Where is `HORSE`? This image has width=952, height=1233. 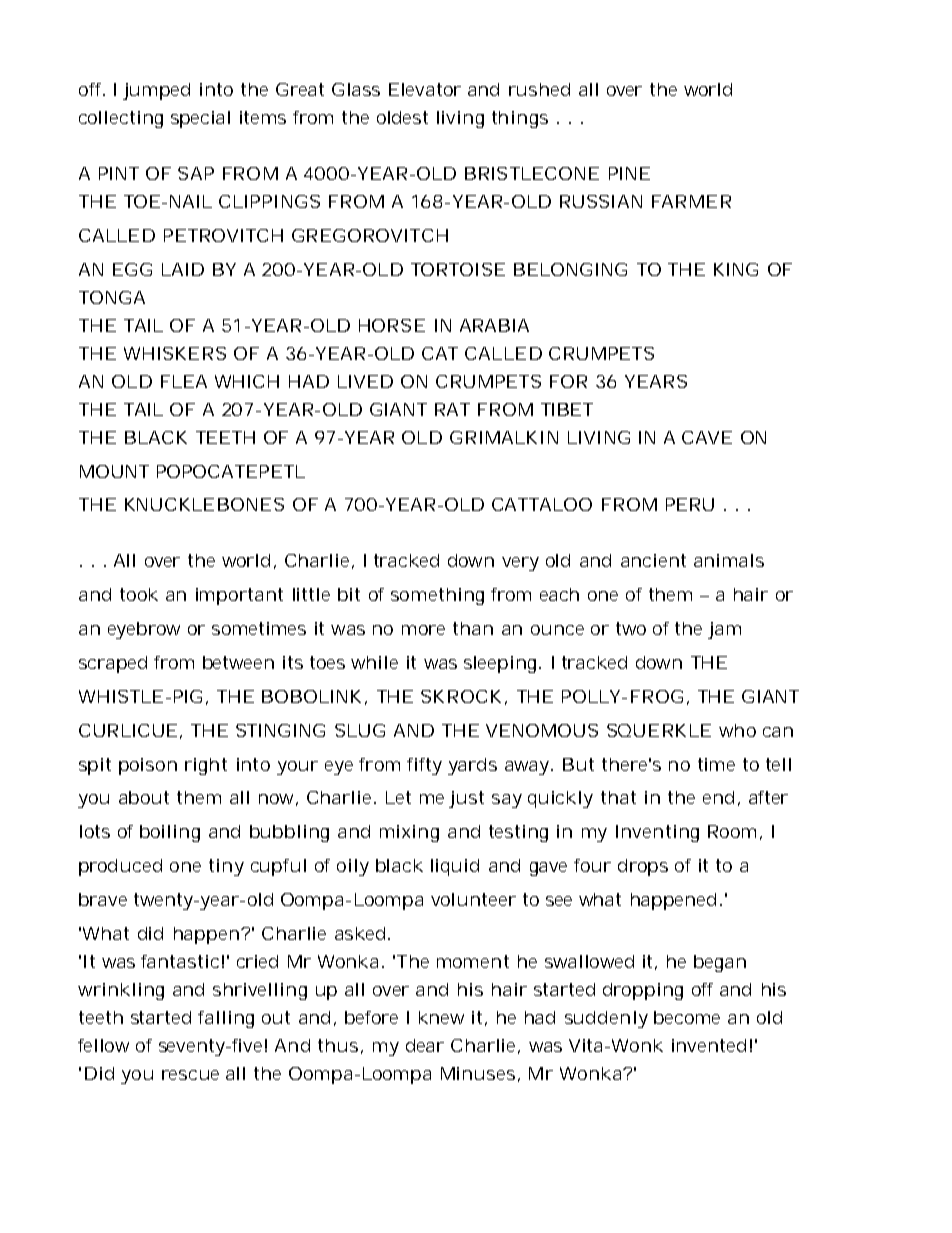
HORSE is located at coordinates (392, 325).
